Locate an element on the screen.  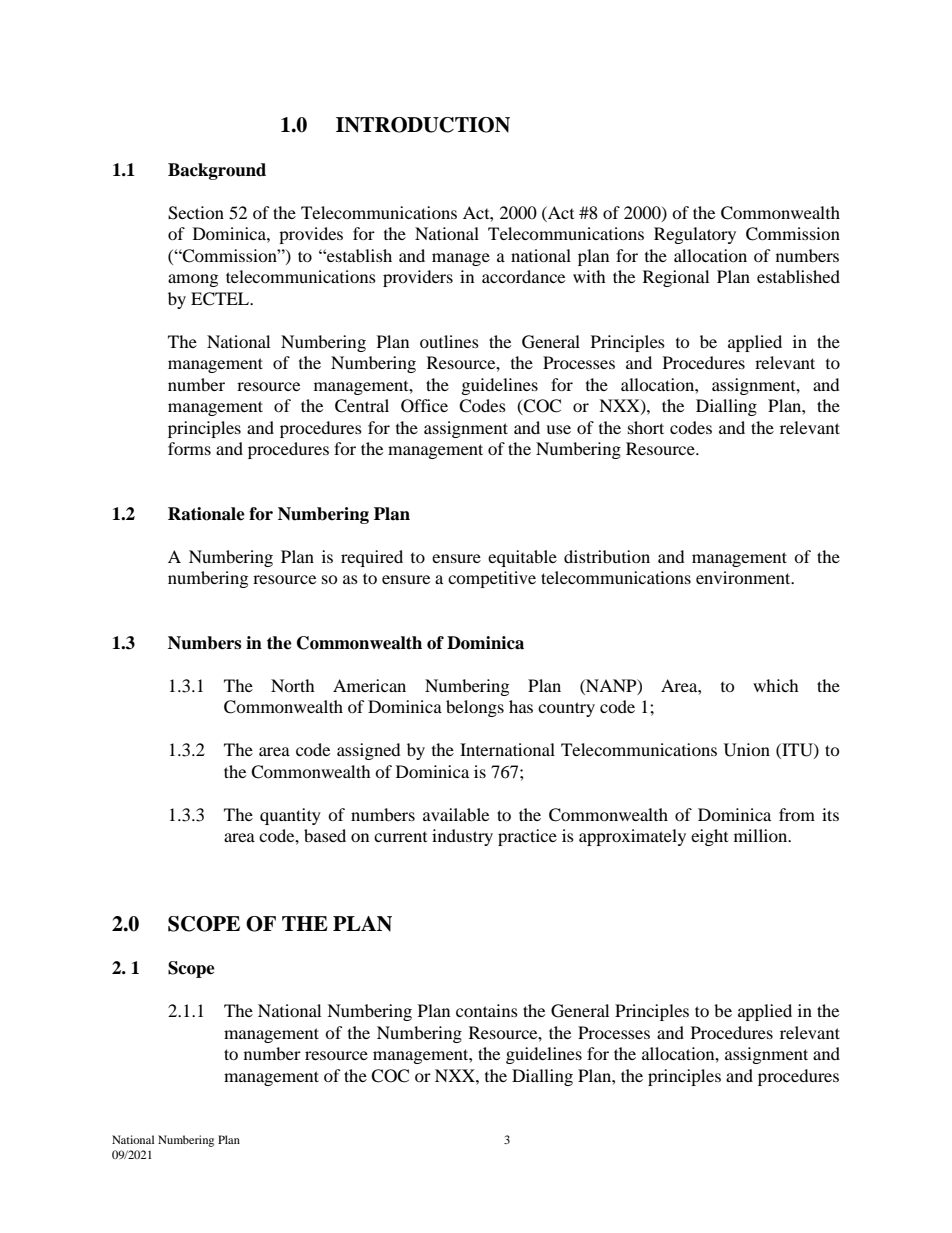
Background is located at coordinates (217, 171).
